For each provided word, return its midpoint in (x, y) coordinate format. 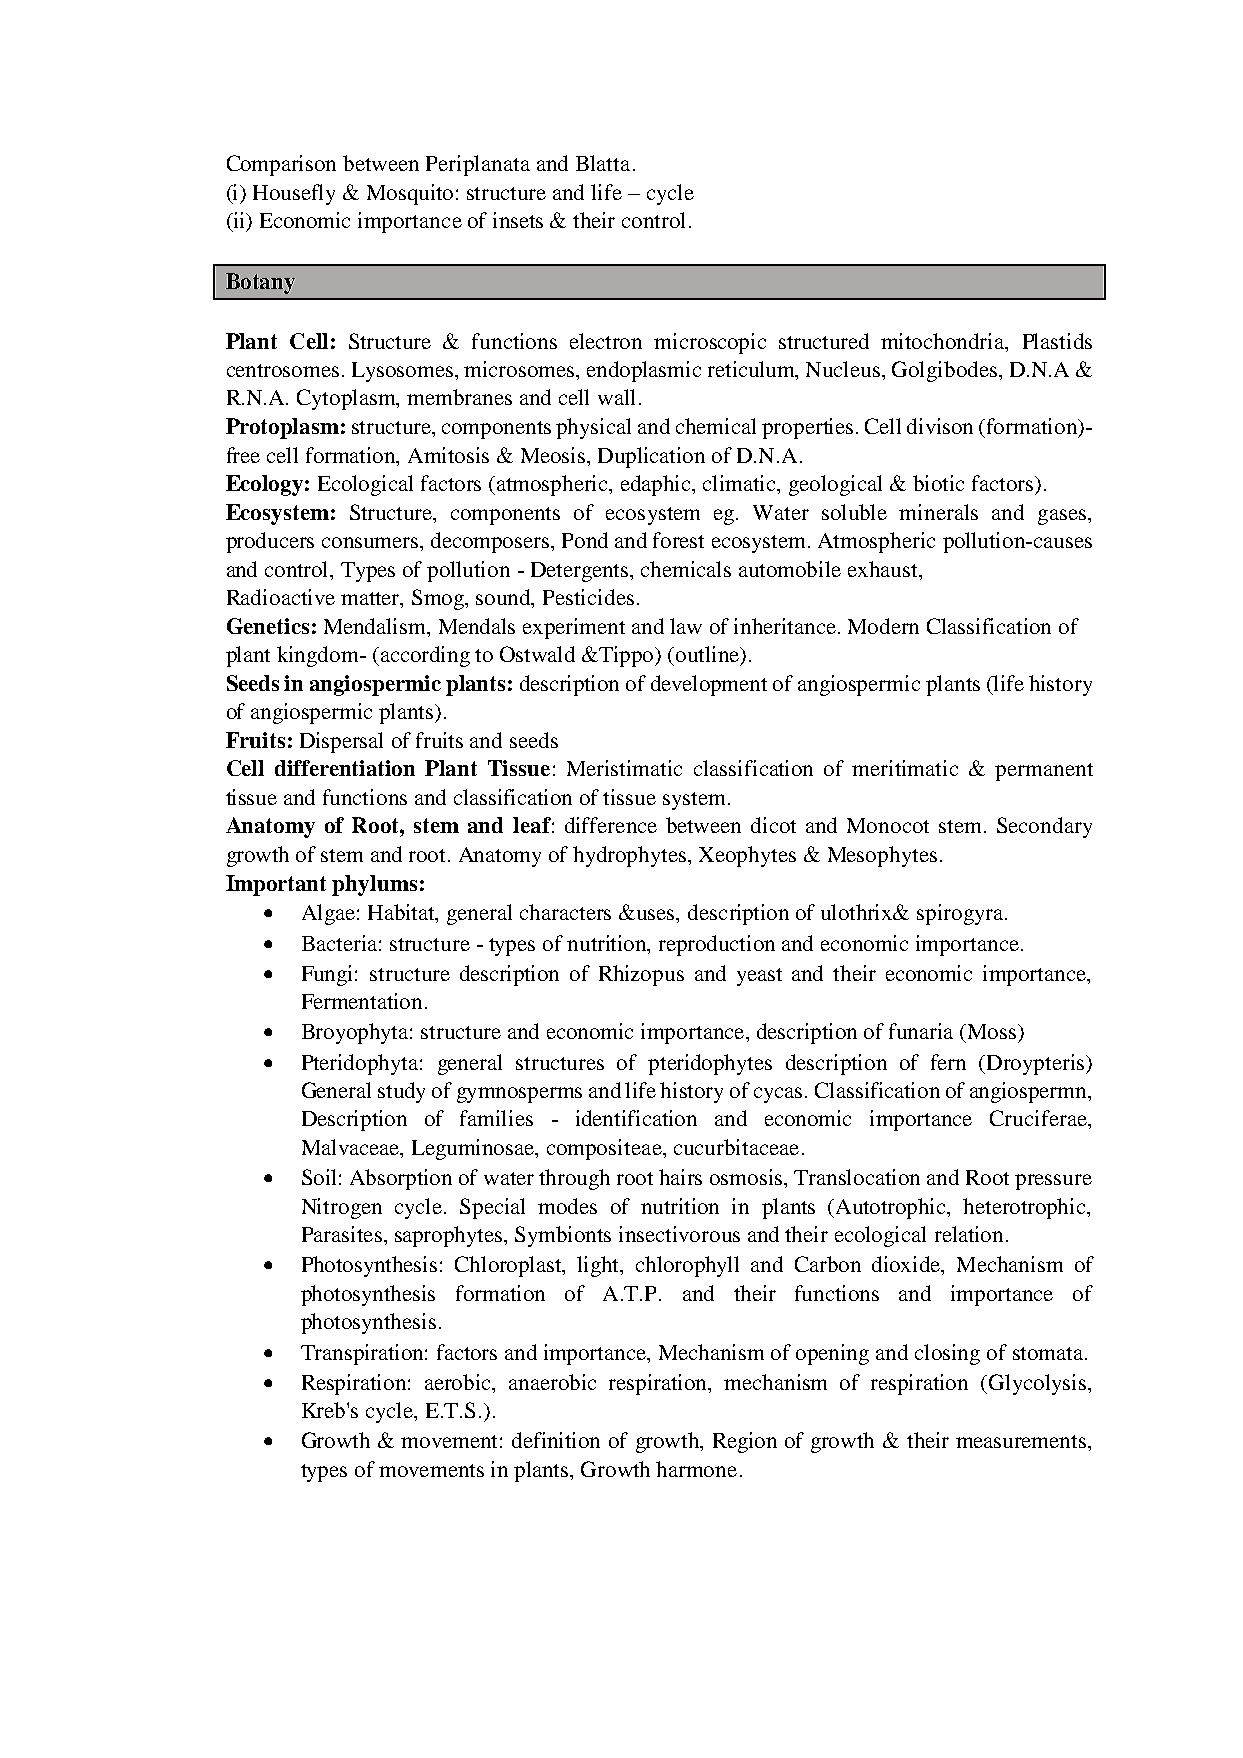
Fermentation (364, 1001)
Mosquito (410, 194)
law (686, 626)
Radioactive (281, 597)
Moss (992, 1031)
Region (745, 1442)
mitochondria (944, 341)
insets (518, 220)
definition (556, 1440)
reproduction (717, 945)
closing (947, 1354)
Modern (883, 626)
